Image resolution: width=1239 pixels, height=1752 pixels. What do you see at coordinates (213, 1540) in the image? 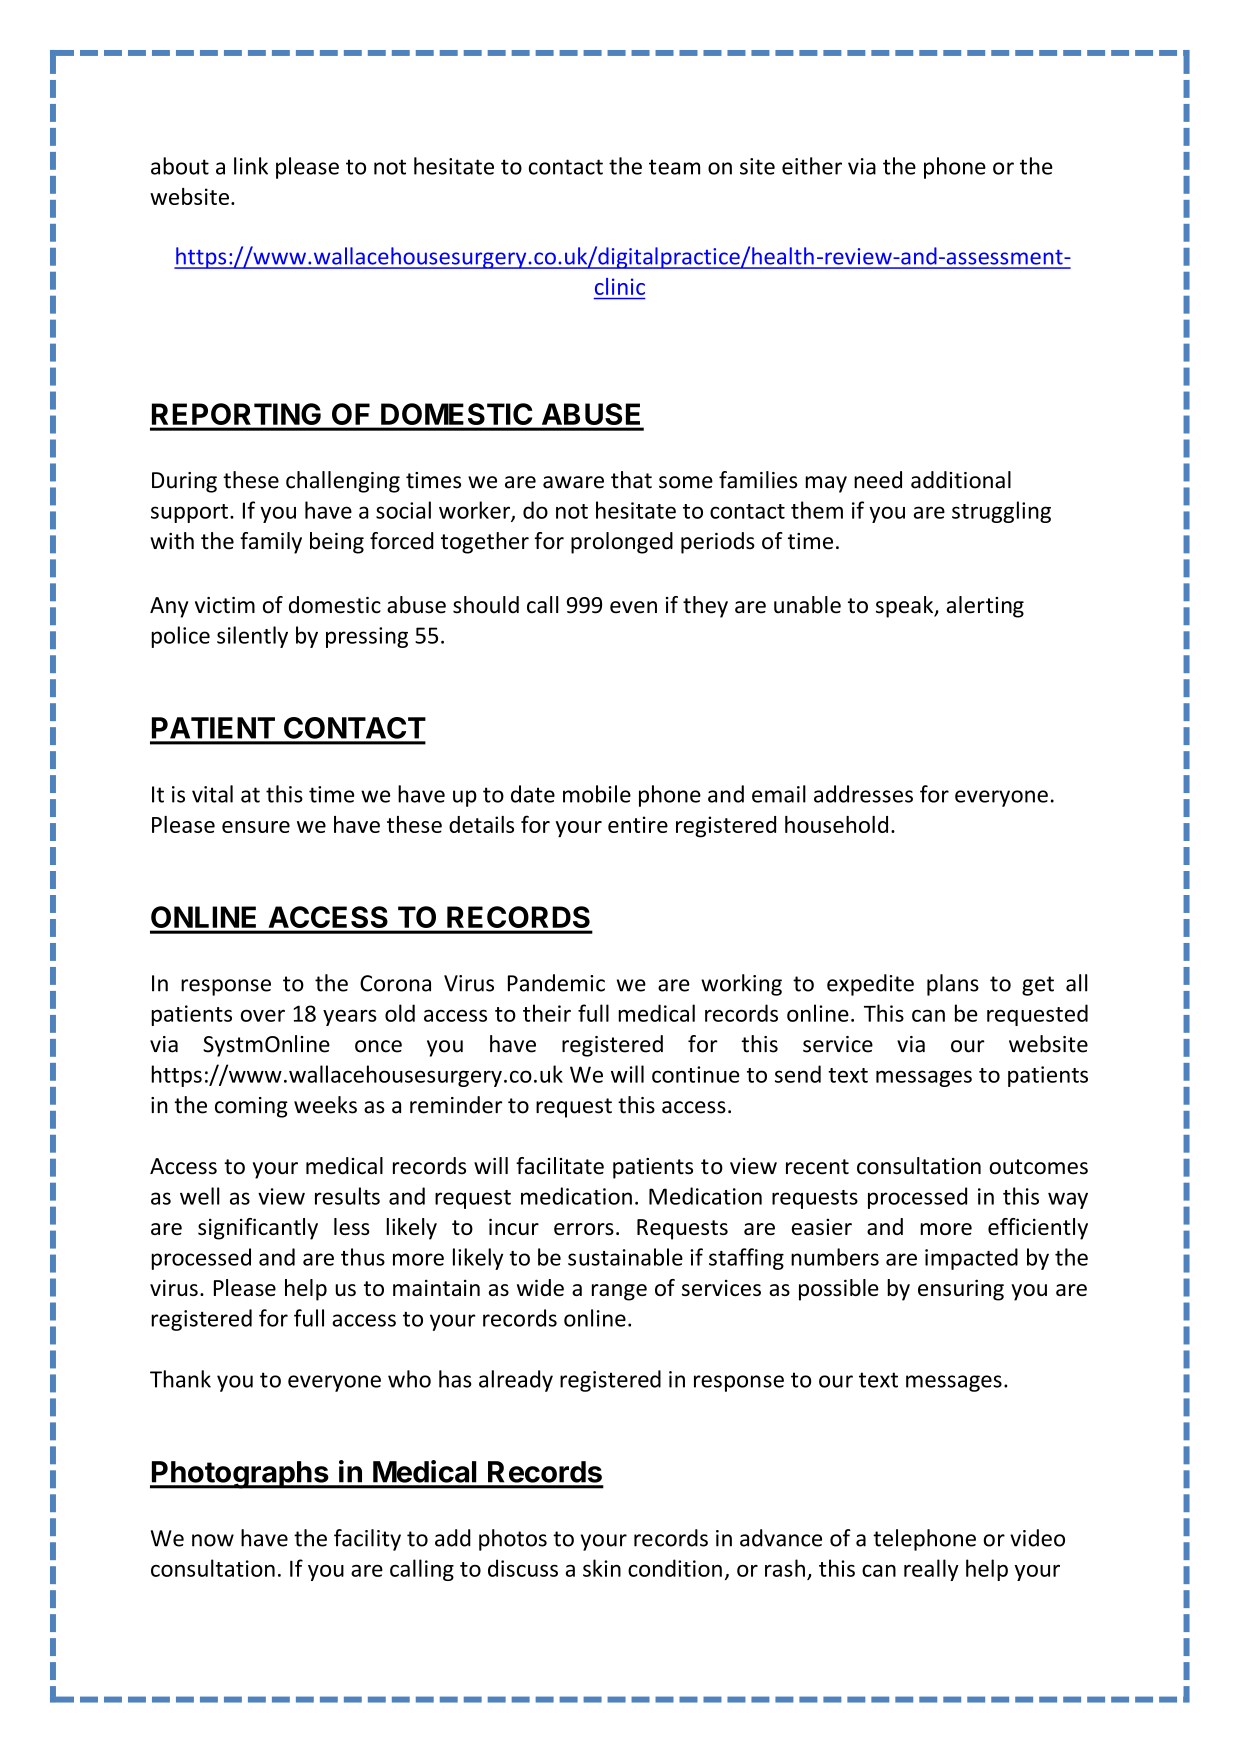
I see `now` at bounding box center [213, 1540].
